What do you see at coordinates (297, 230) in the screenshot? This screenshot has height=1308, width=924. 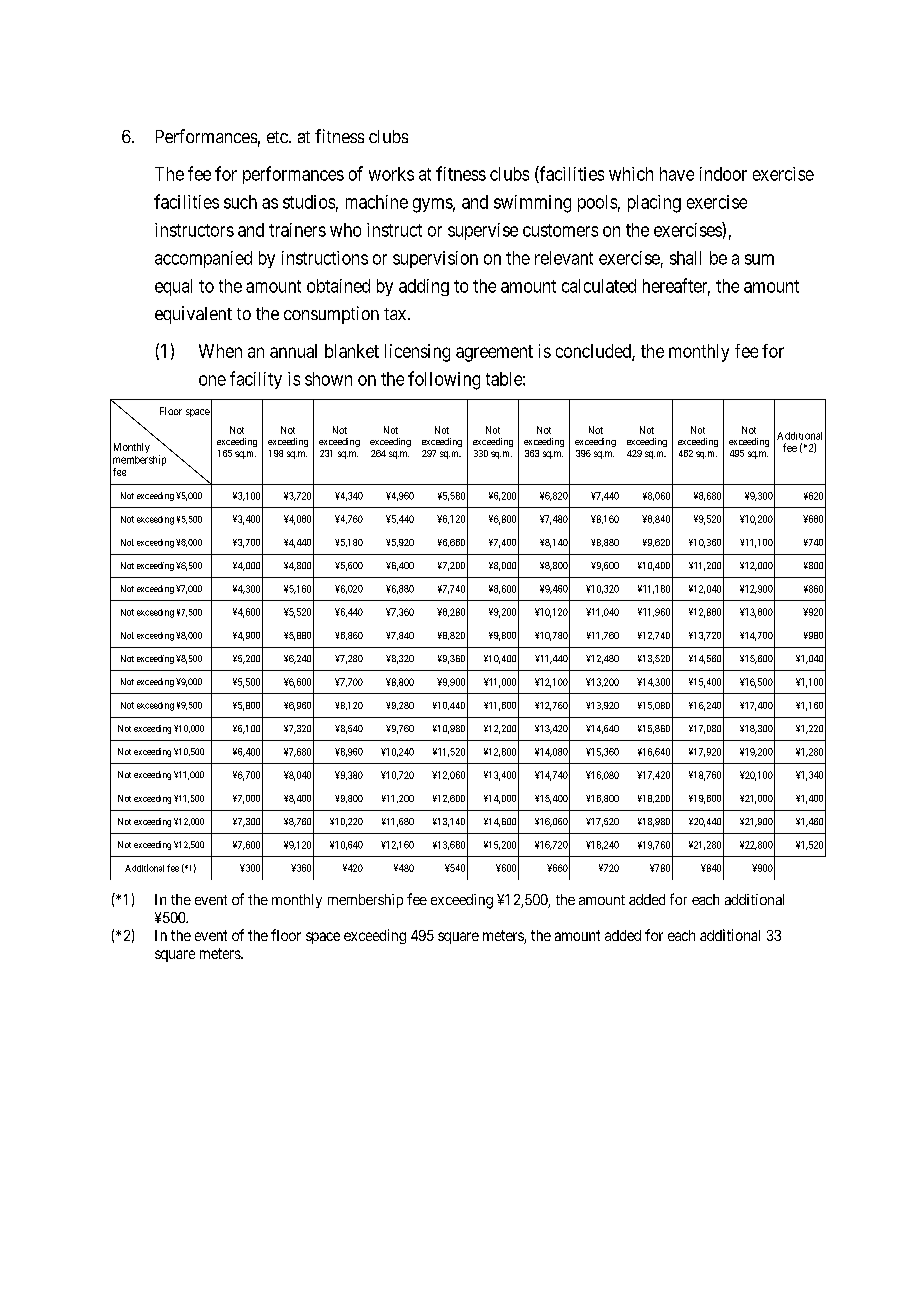 I see `trainers` at bounding box center [297, 230].
